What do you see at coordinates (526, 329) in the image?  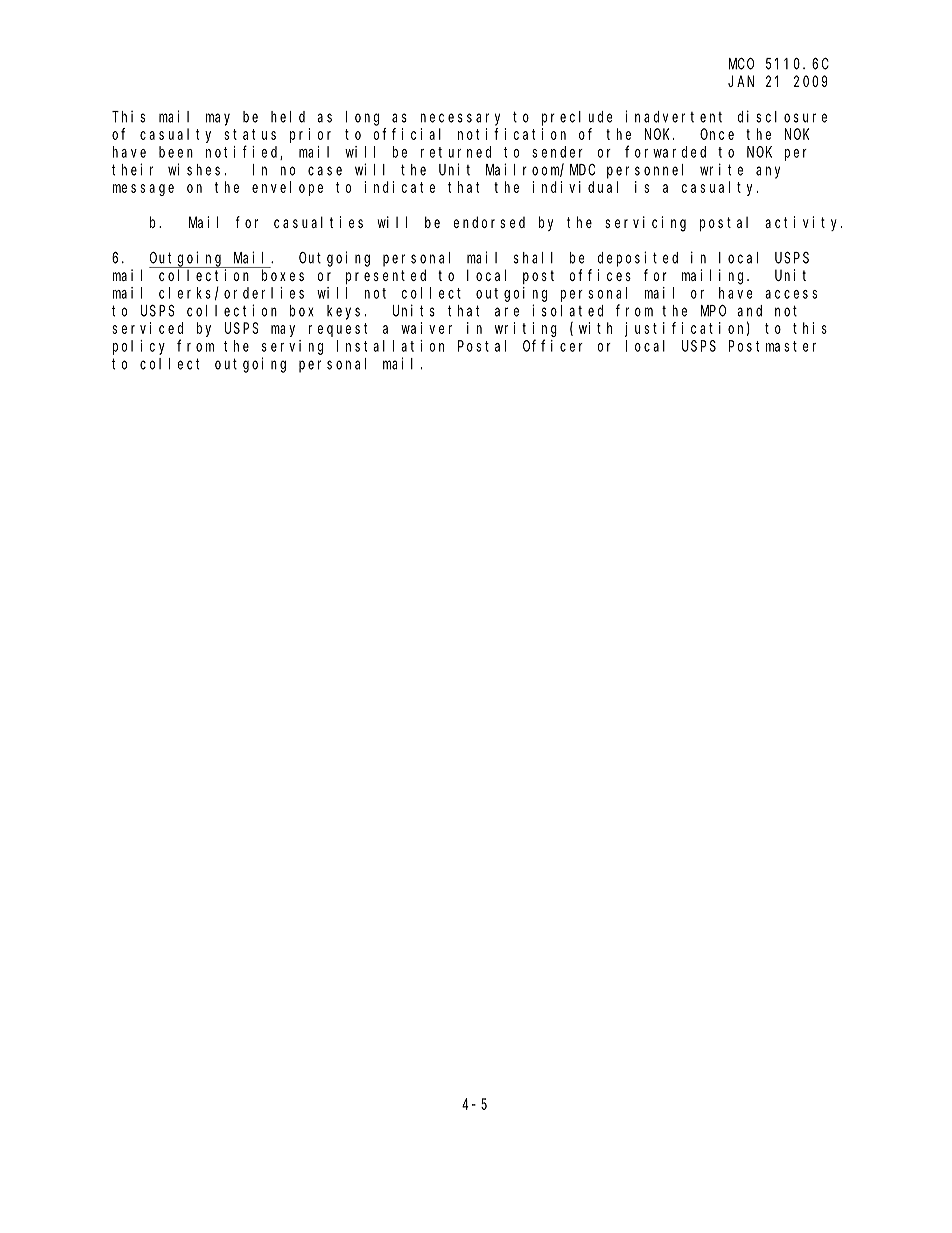 I see `writing` at bounding box center [526, 329].
